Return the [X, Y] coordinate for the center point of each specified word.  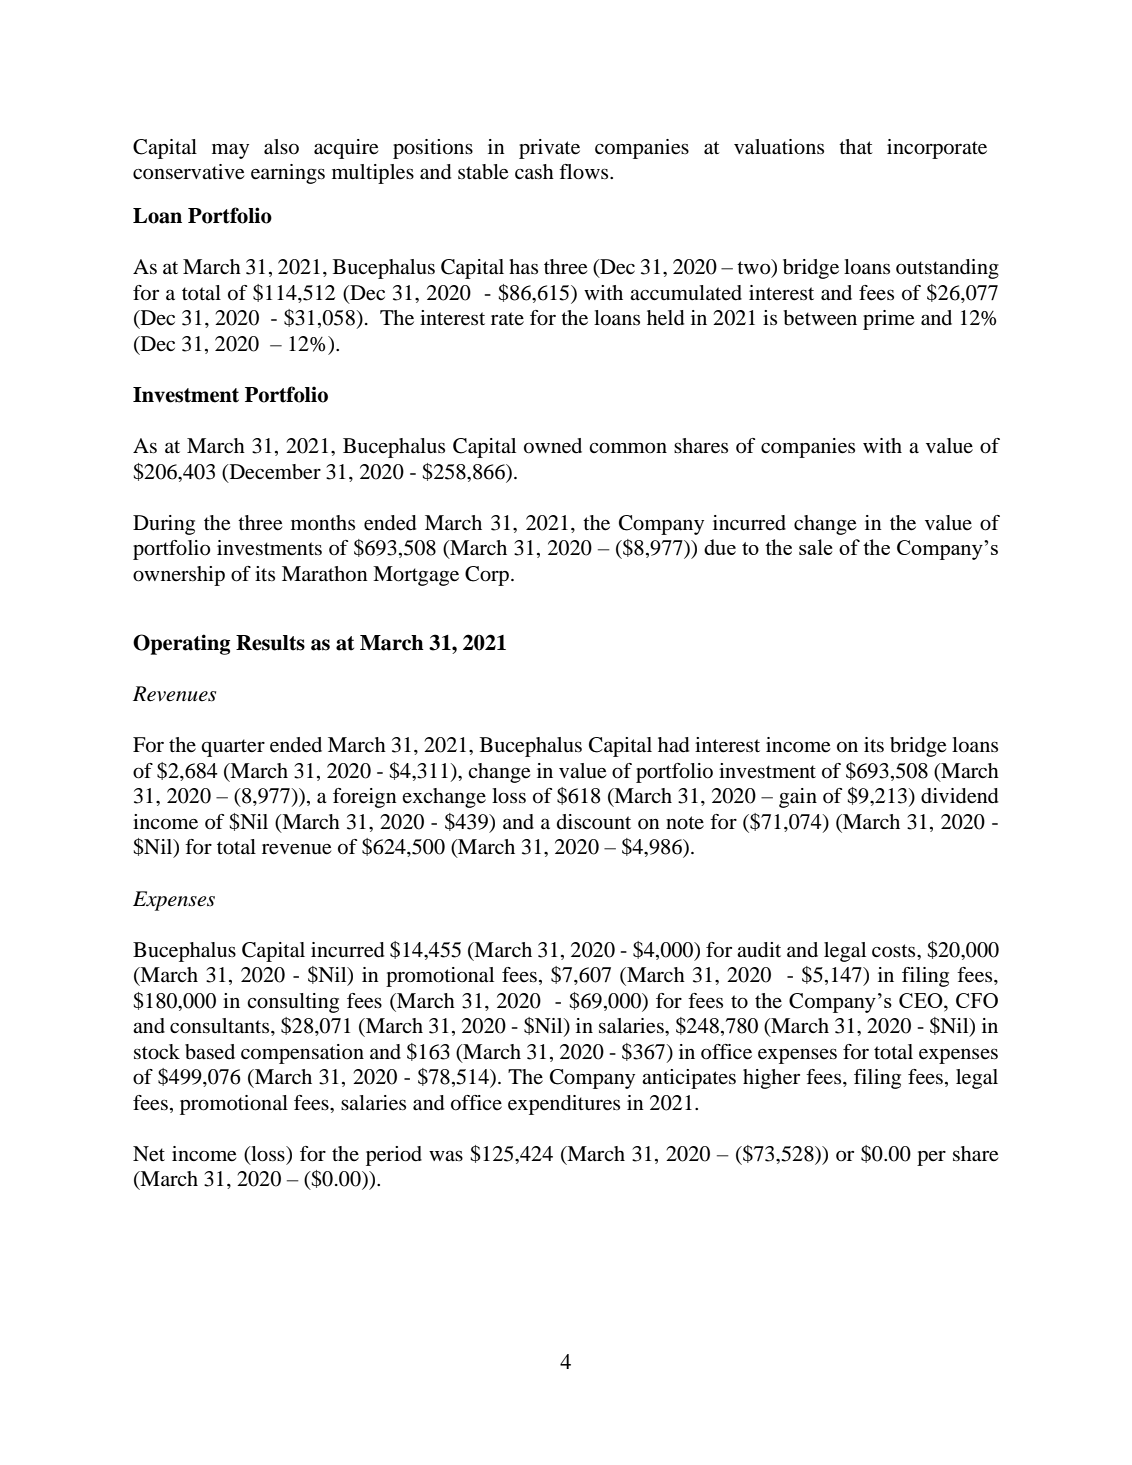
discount [594, 822]
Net [149, 1154]
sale [816, 547]
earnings [288, 174]
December [274, 472]
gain [798, 798]
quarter [233, 748]
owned [553, 446]
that [856, 147]
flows [585, 172]
